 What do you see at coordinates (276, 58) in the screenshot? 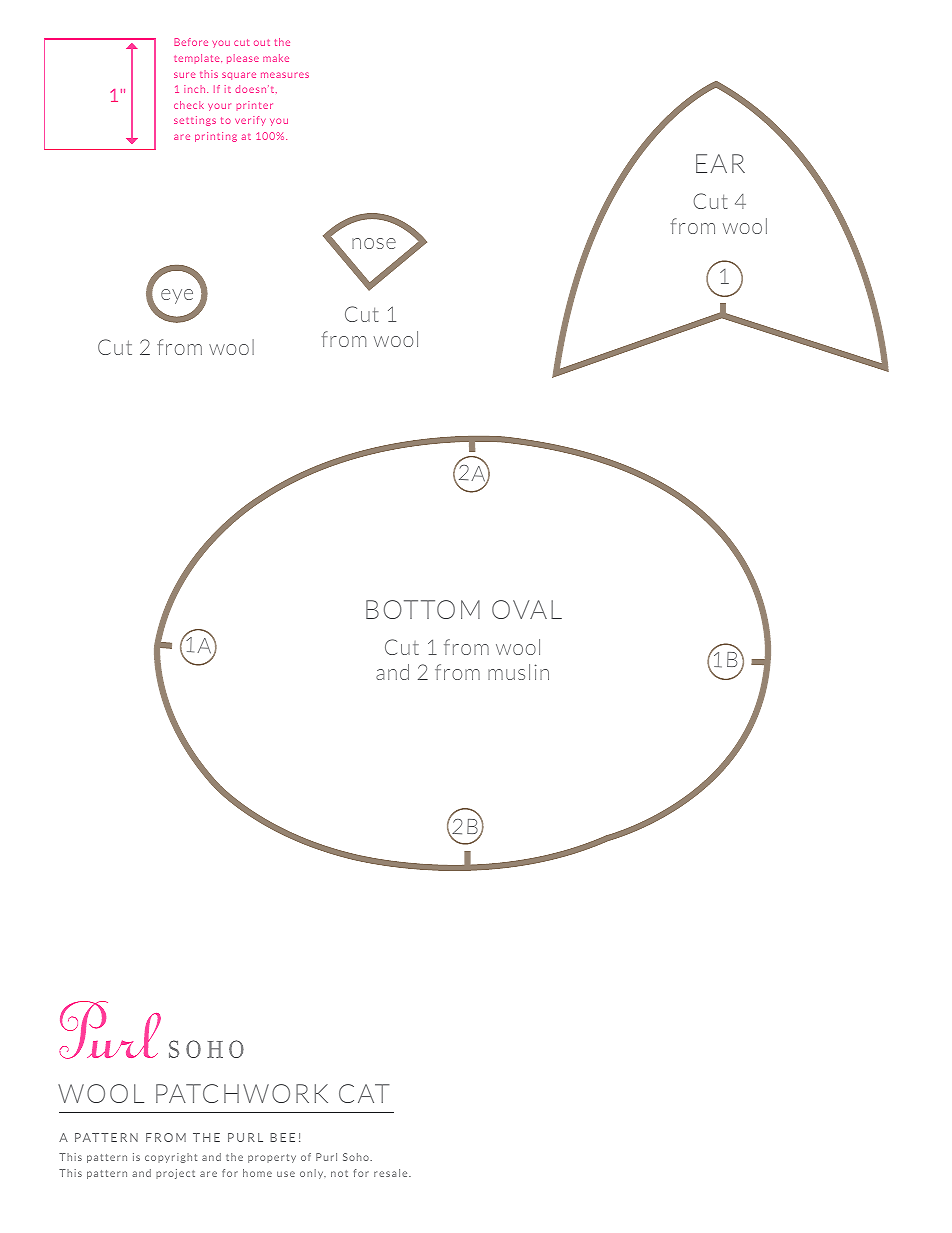
I see `make` at bounding box center [276, 58].
